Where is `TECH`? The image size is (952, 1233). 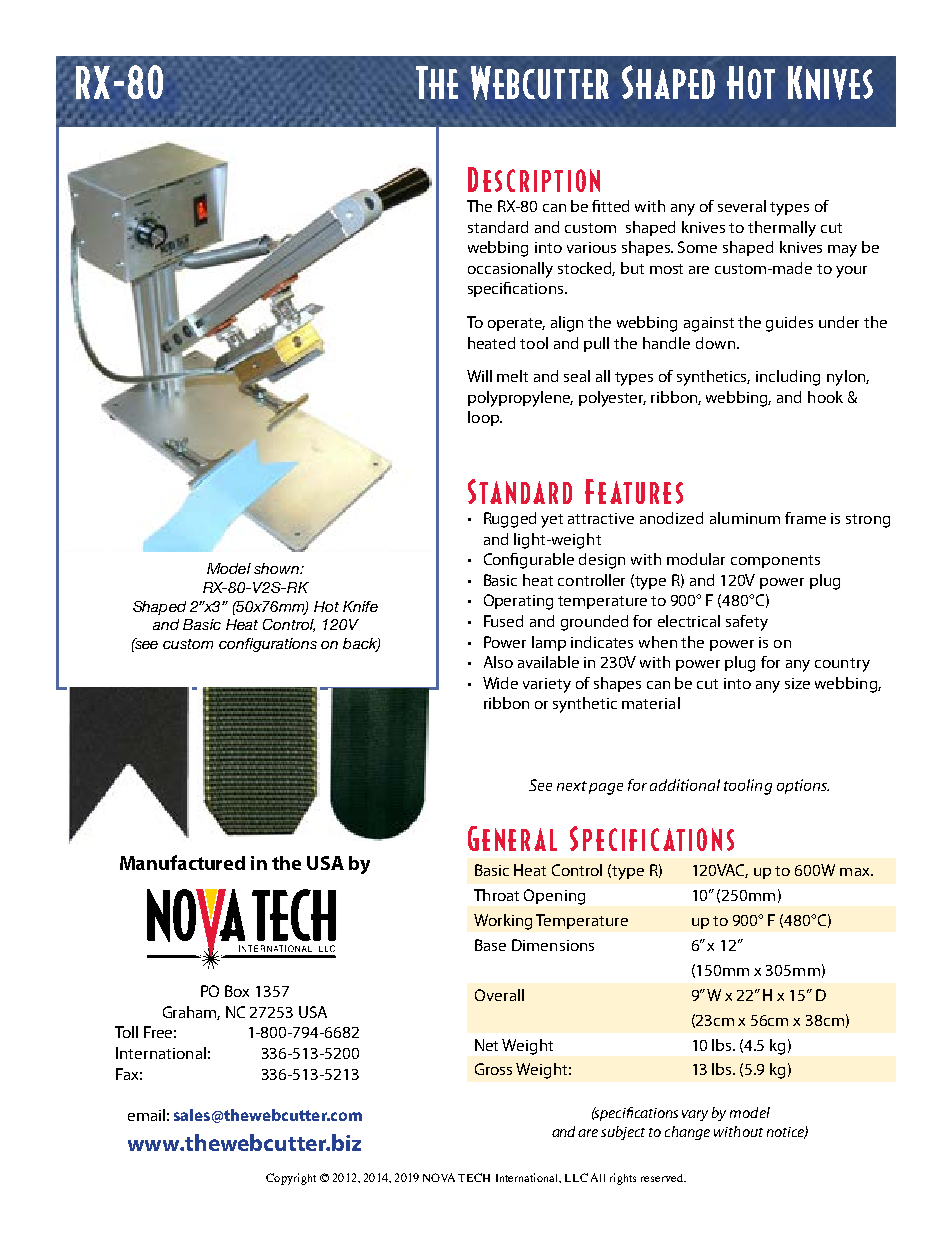 TECH is located at coordinates (474, 1177).
